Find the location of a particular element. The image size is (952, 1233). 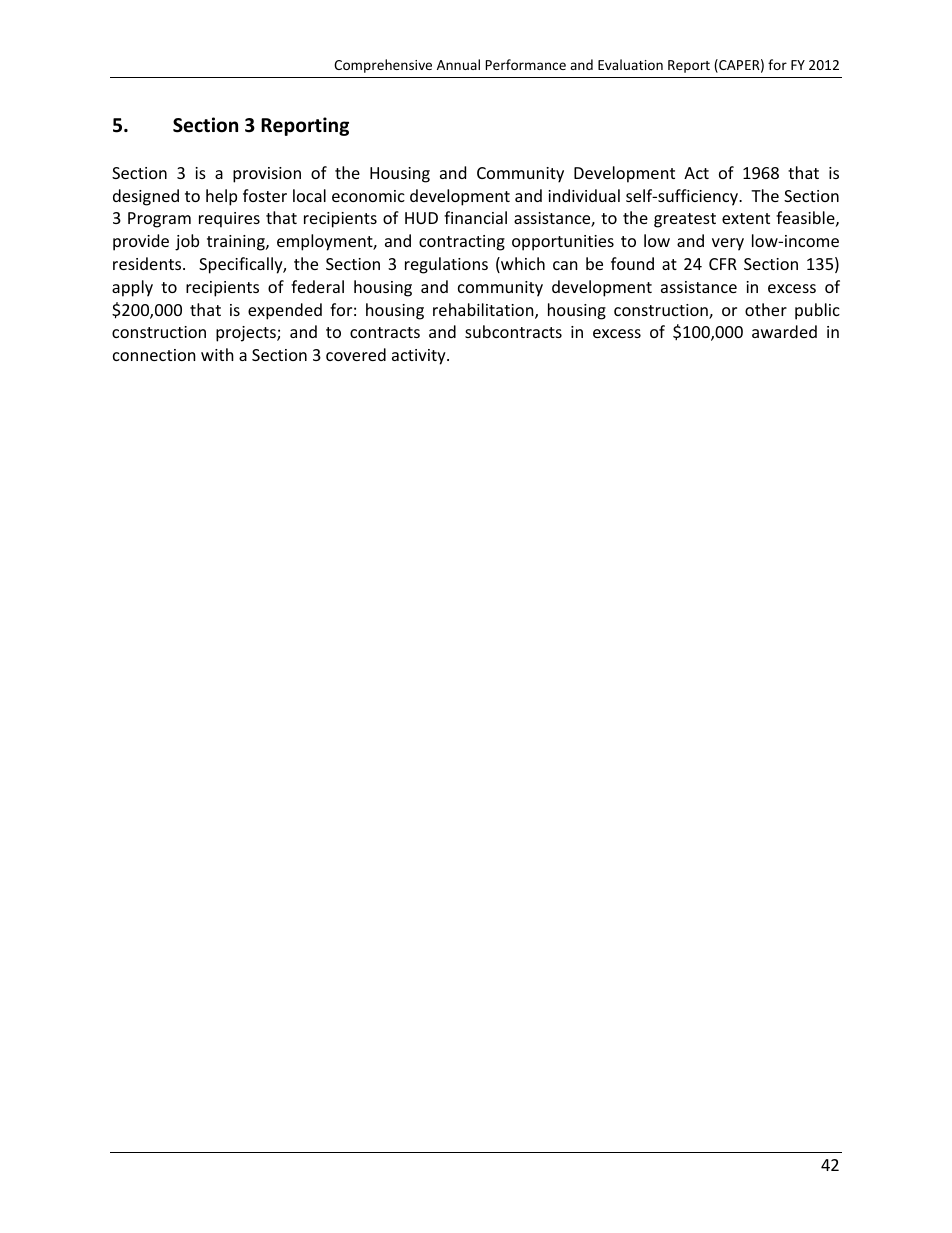

with is located at coordinates (217, 354).
